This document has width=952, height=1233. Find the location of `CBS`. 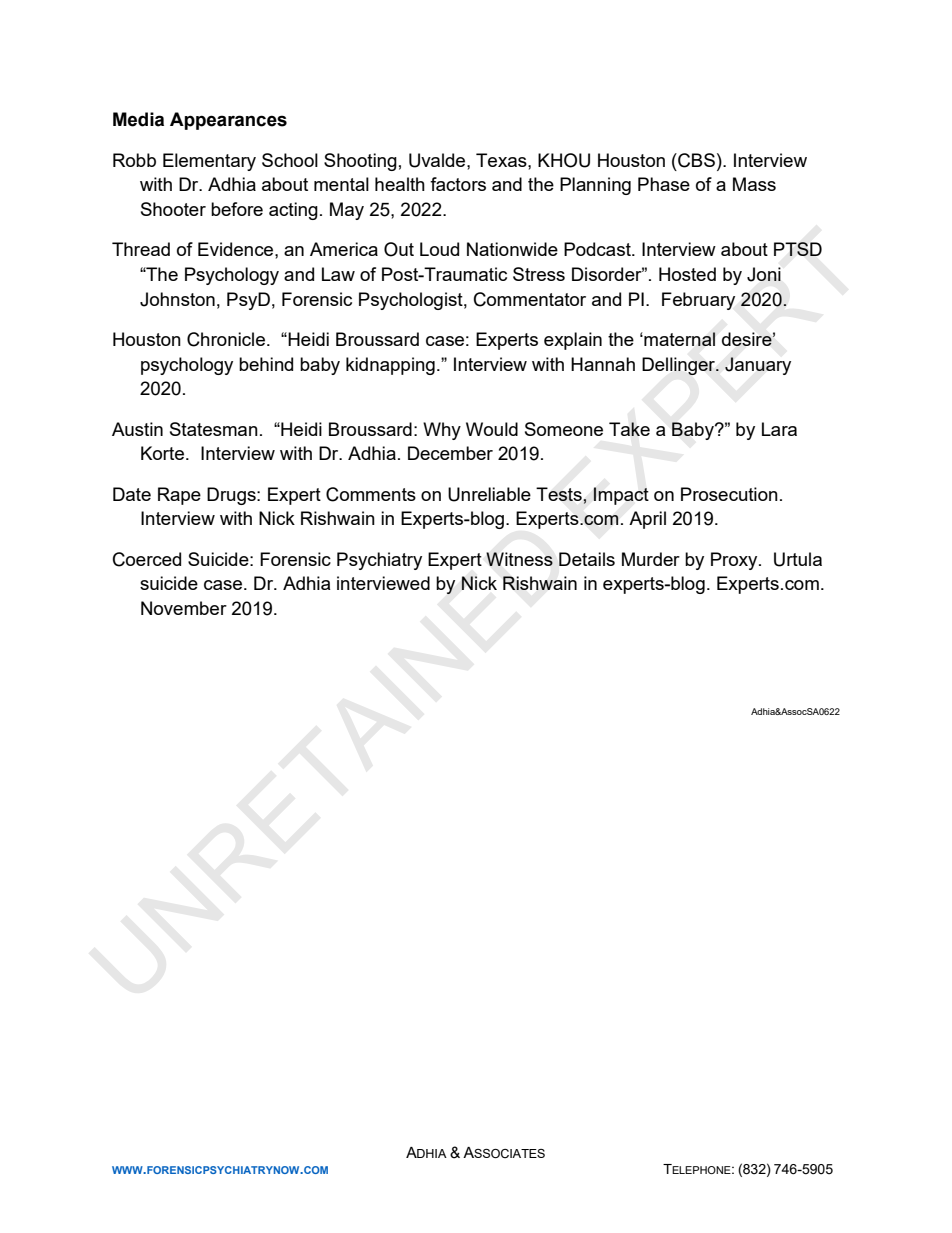

CBS is located at coordinates (695, 160).
